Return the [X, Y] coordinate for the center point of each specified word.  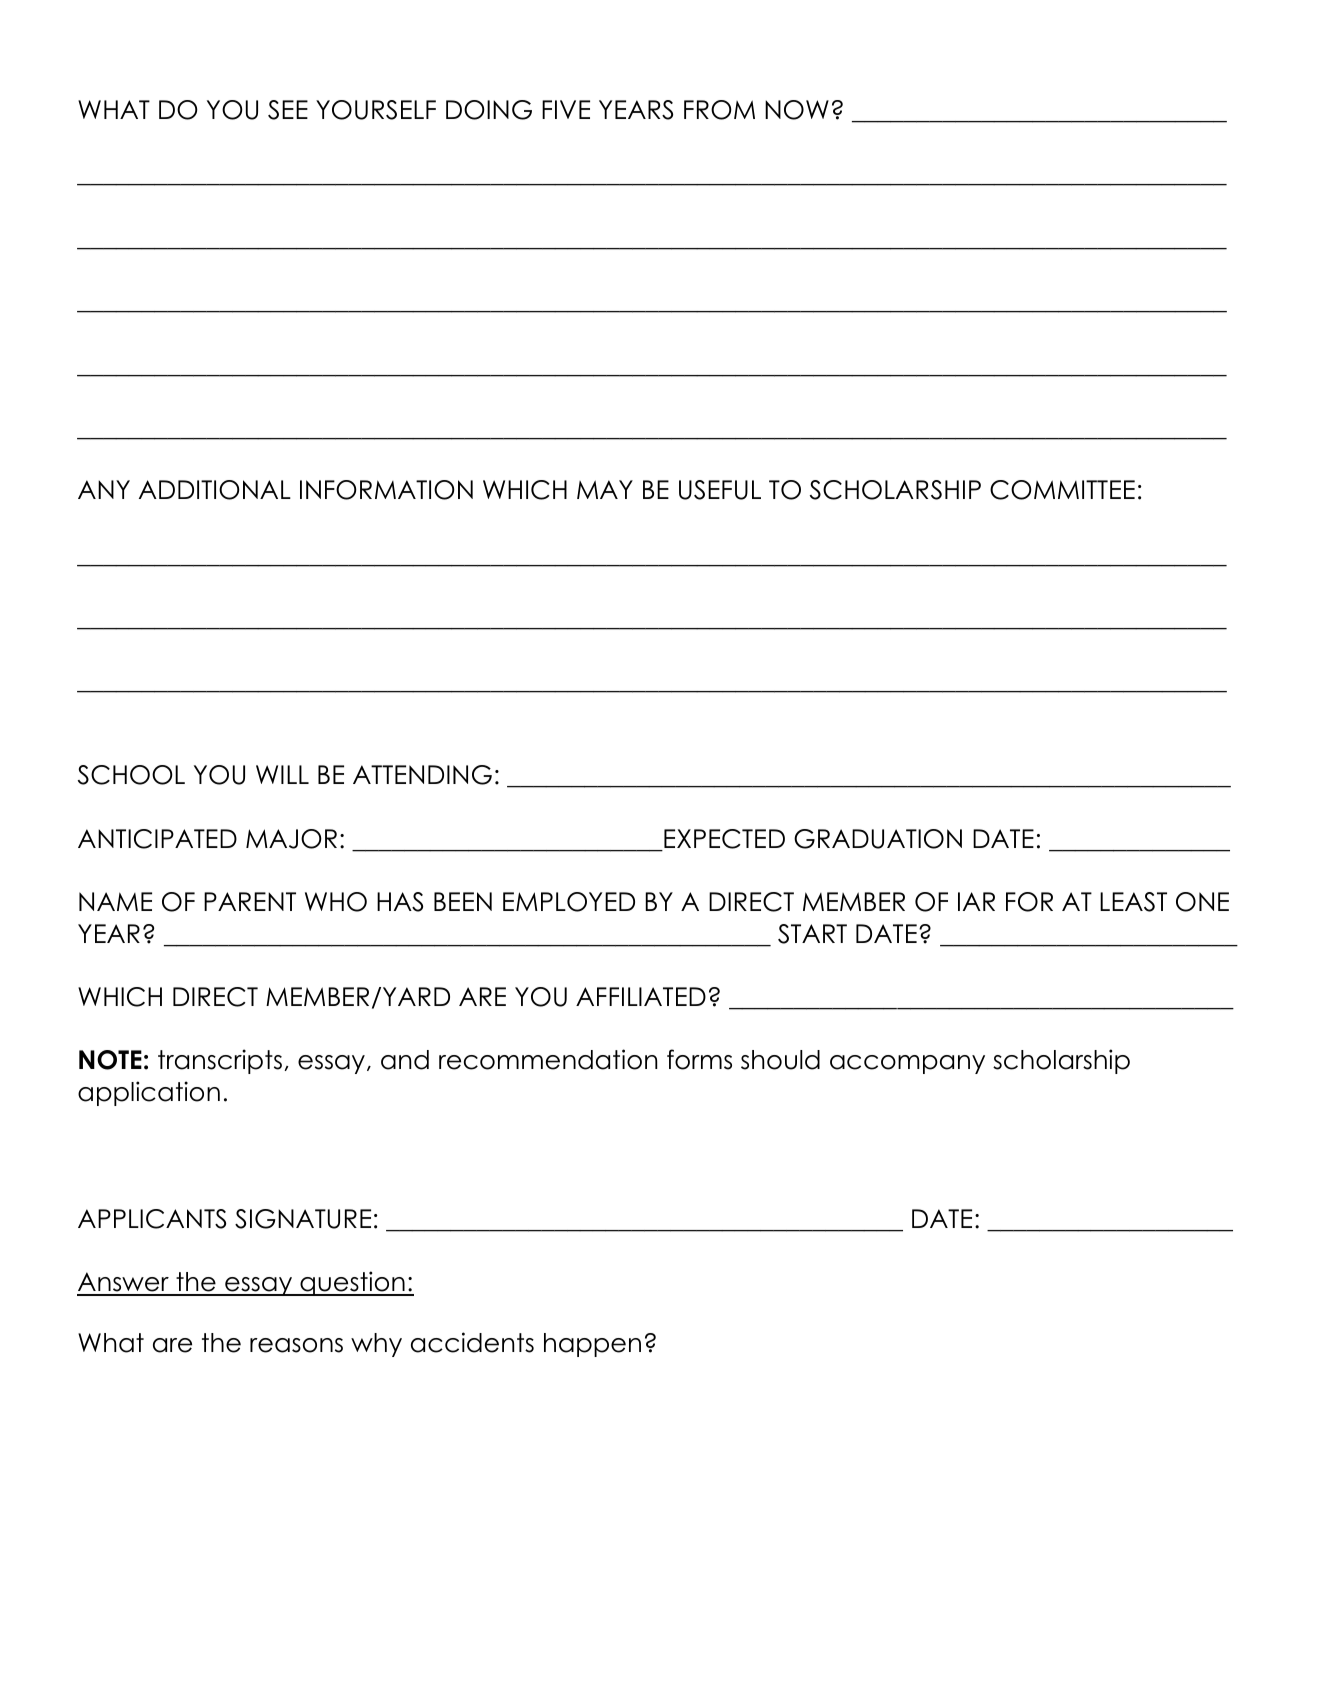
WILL [282, 774]
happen [592, 1345]
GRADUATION [878, 839]
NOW [797, 110]
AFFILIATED [641, 996]
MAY [605, 489]
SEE [288, 110]
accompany [907, 1064]
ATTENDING [422, 775]
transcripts [220, 1061]
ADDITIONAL [215, 490]
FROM [719, 110]
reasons [296, 1345]
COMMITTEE [1062, 490]
